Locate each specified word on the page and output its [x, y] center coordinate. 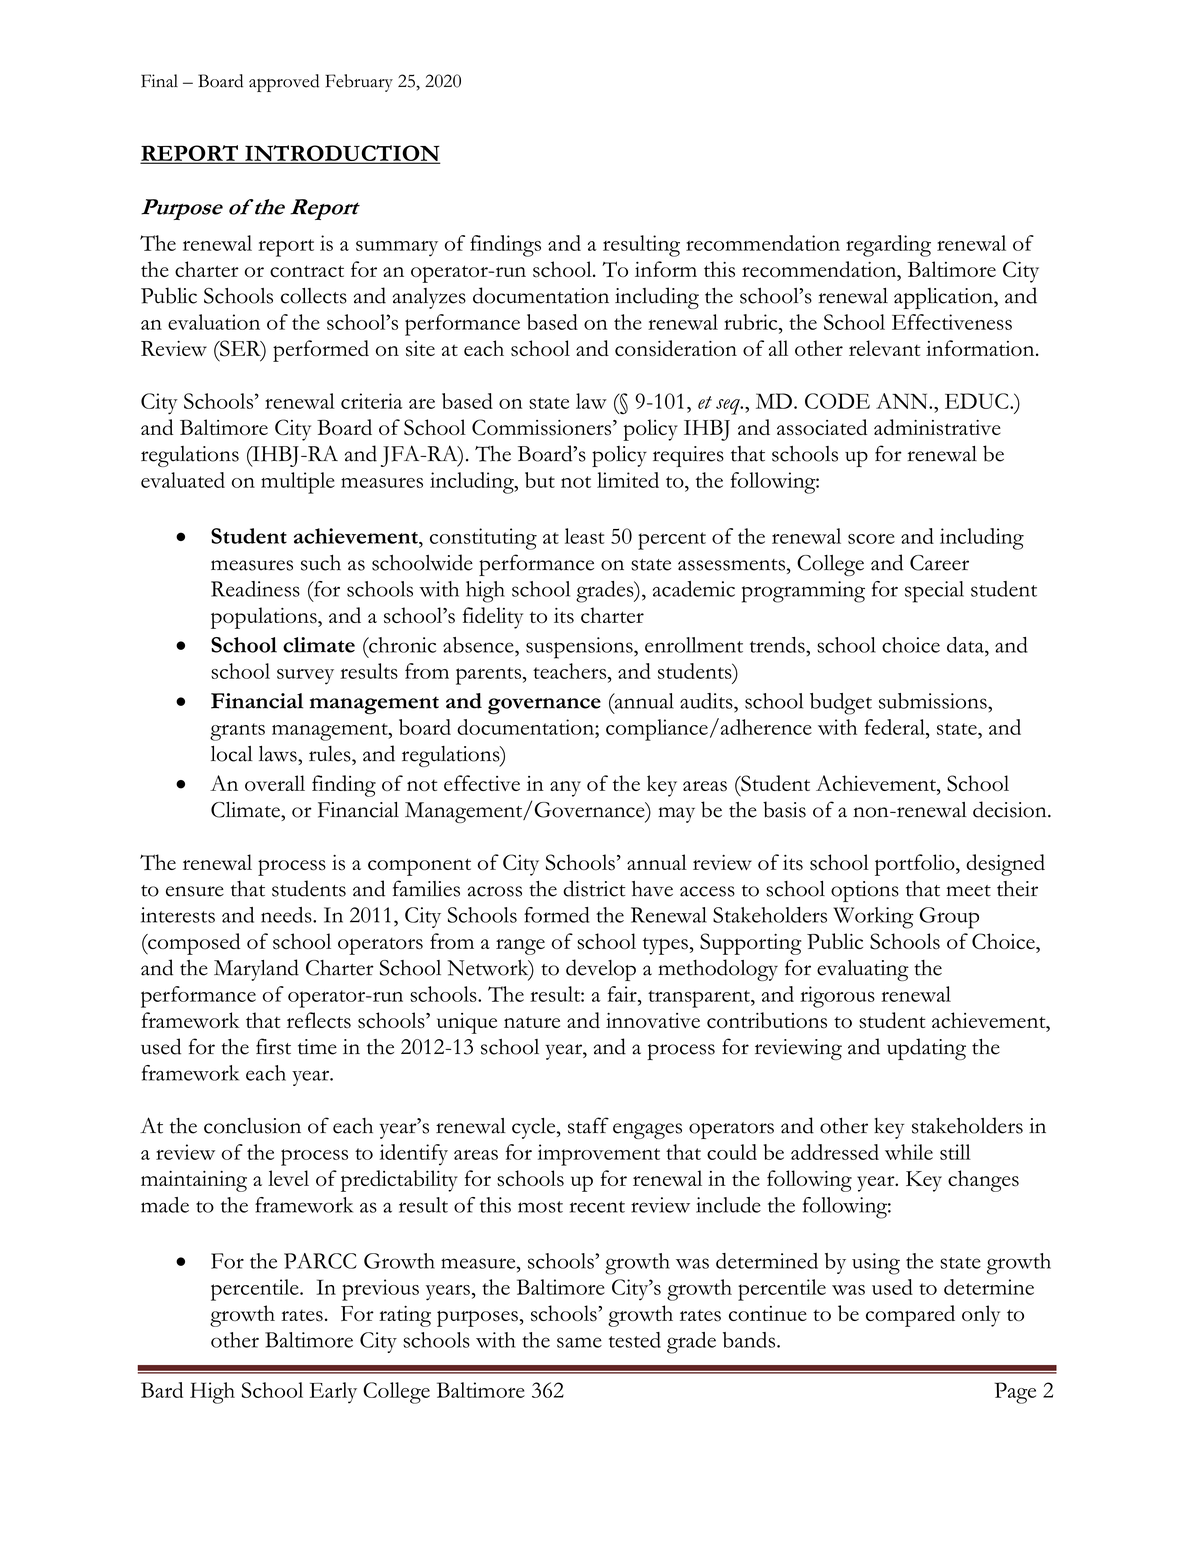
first [273, 1046]
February [359, 83]
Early [333, 1393]
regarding [888, 246]
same [579, 1342]
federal [896, 728]
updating [926, 1049]
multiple [298, 483]
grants [237, 732]
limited [628, 480]
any [565, 789]
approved [284, 83]
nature [532, 1022]
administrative [937, 427]
